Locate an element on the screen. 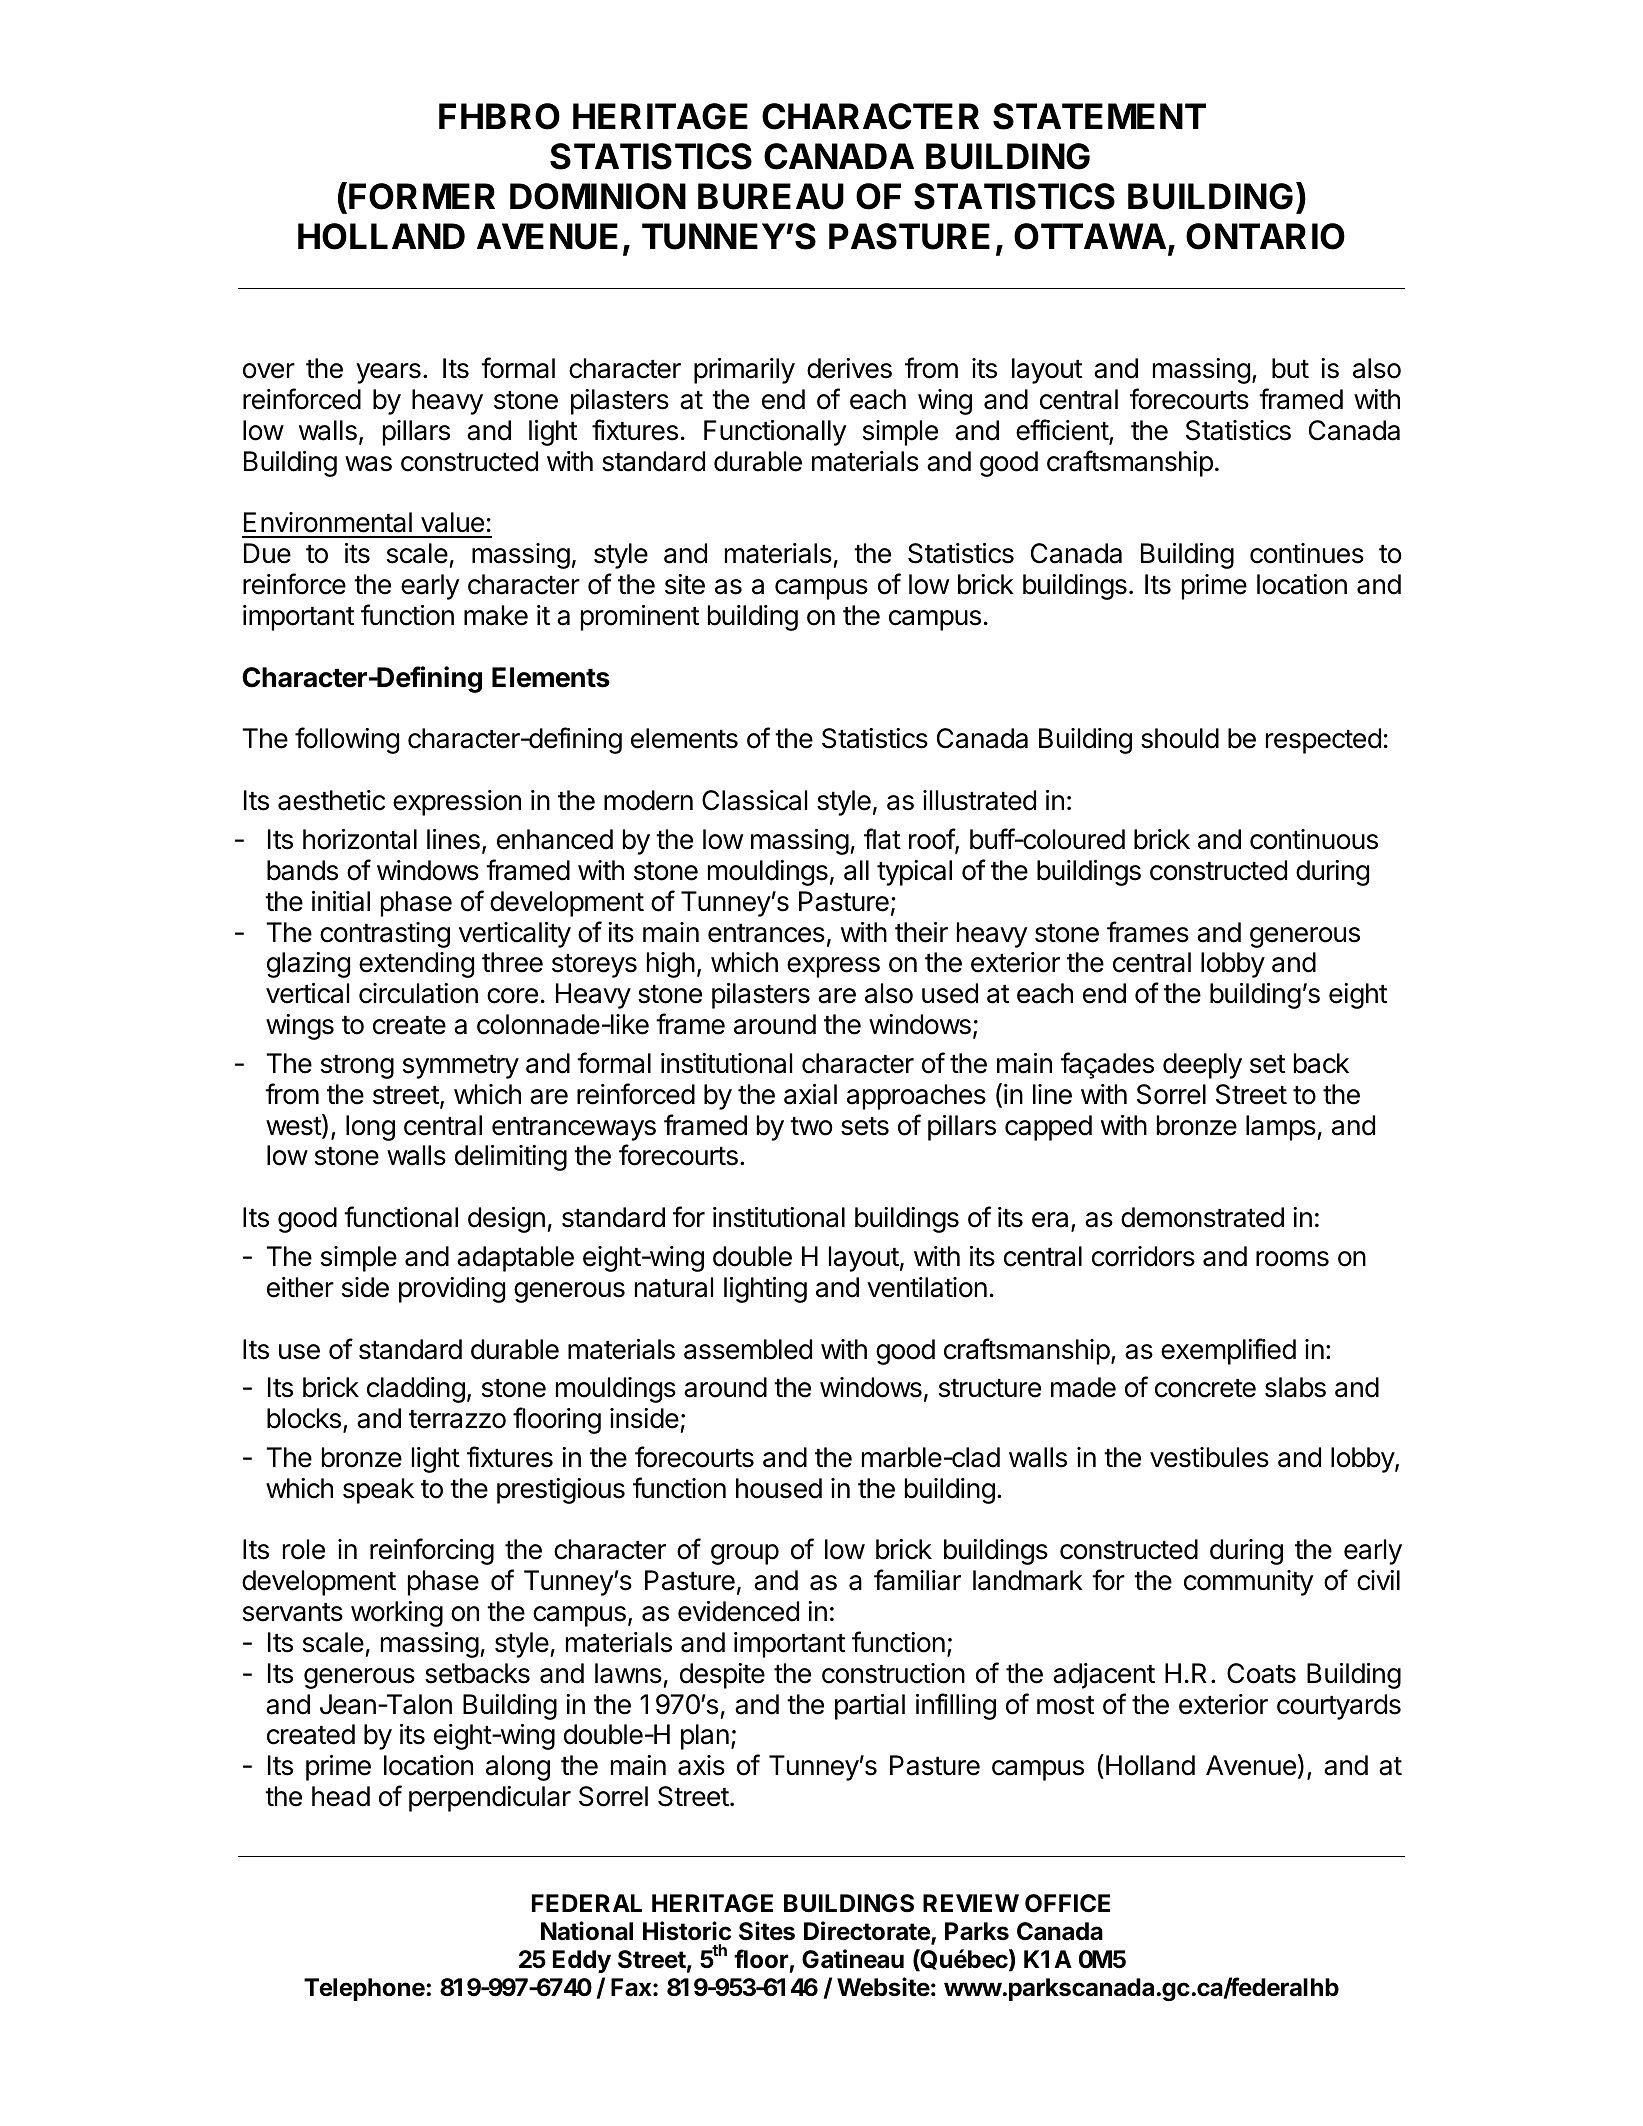  Telephone is located at coordinates (365, 1989).
